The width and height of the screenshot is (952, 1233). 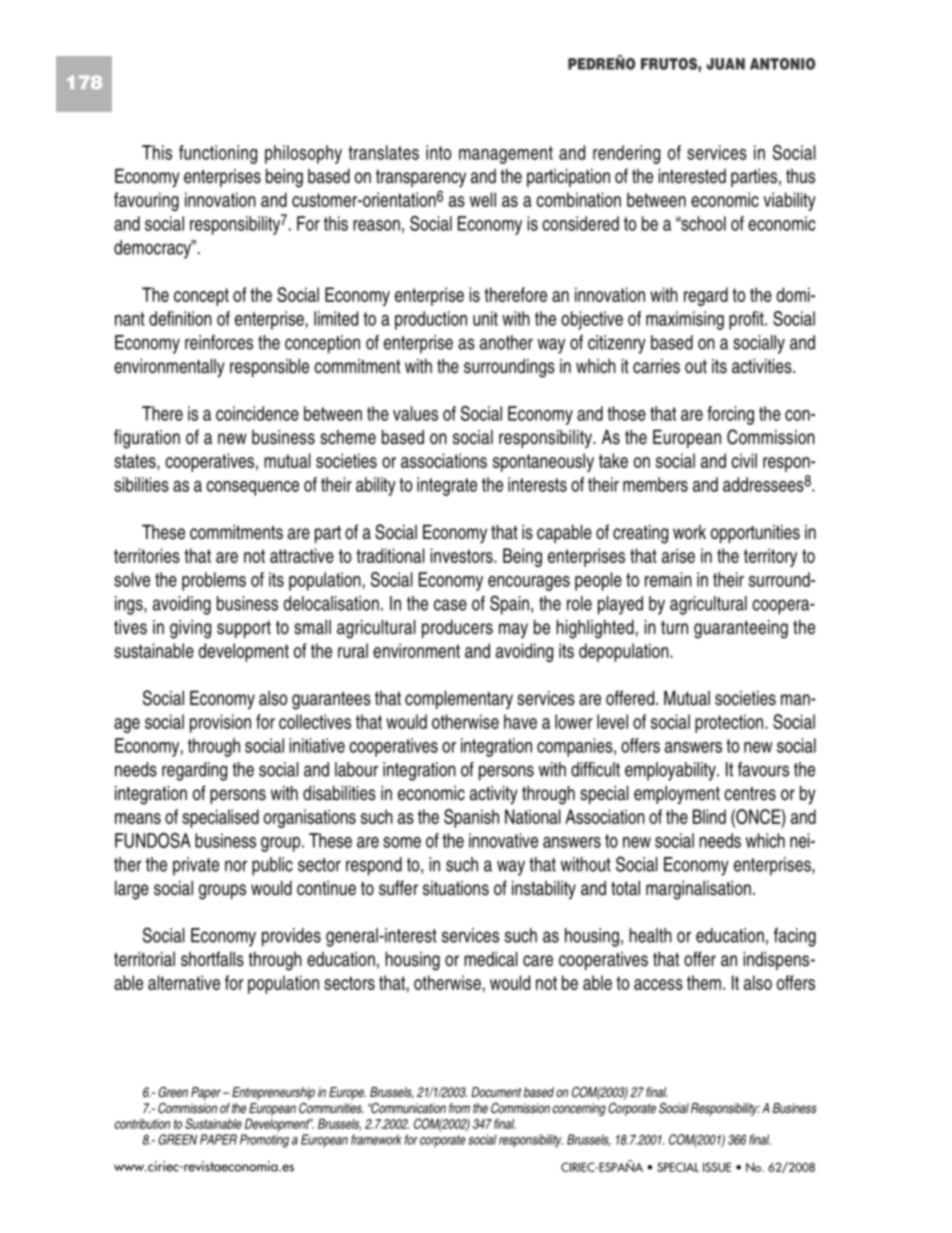 What do you see at coordinates (741, 629) in the screenshot?
I see `guaranteeing` at bounding box center [741, 629].
